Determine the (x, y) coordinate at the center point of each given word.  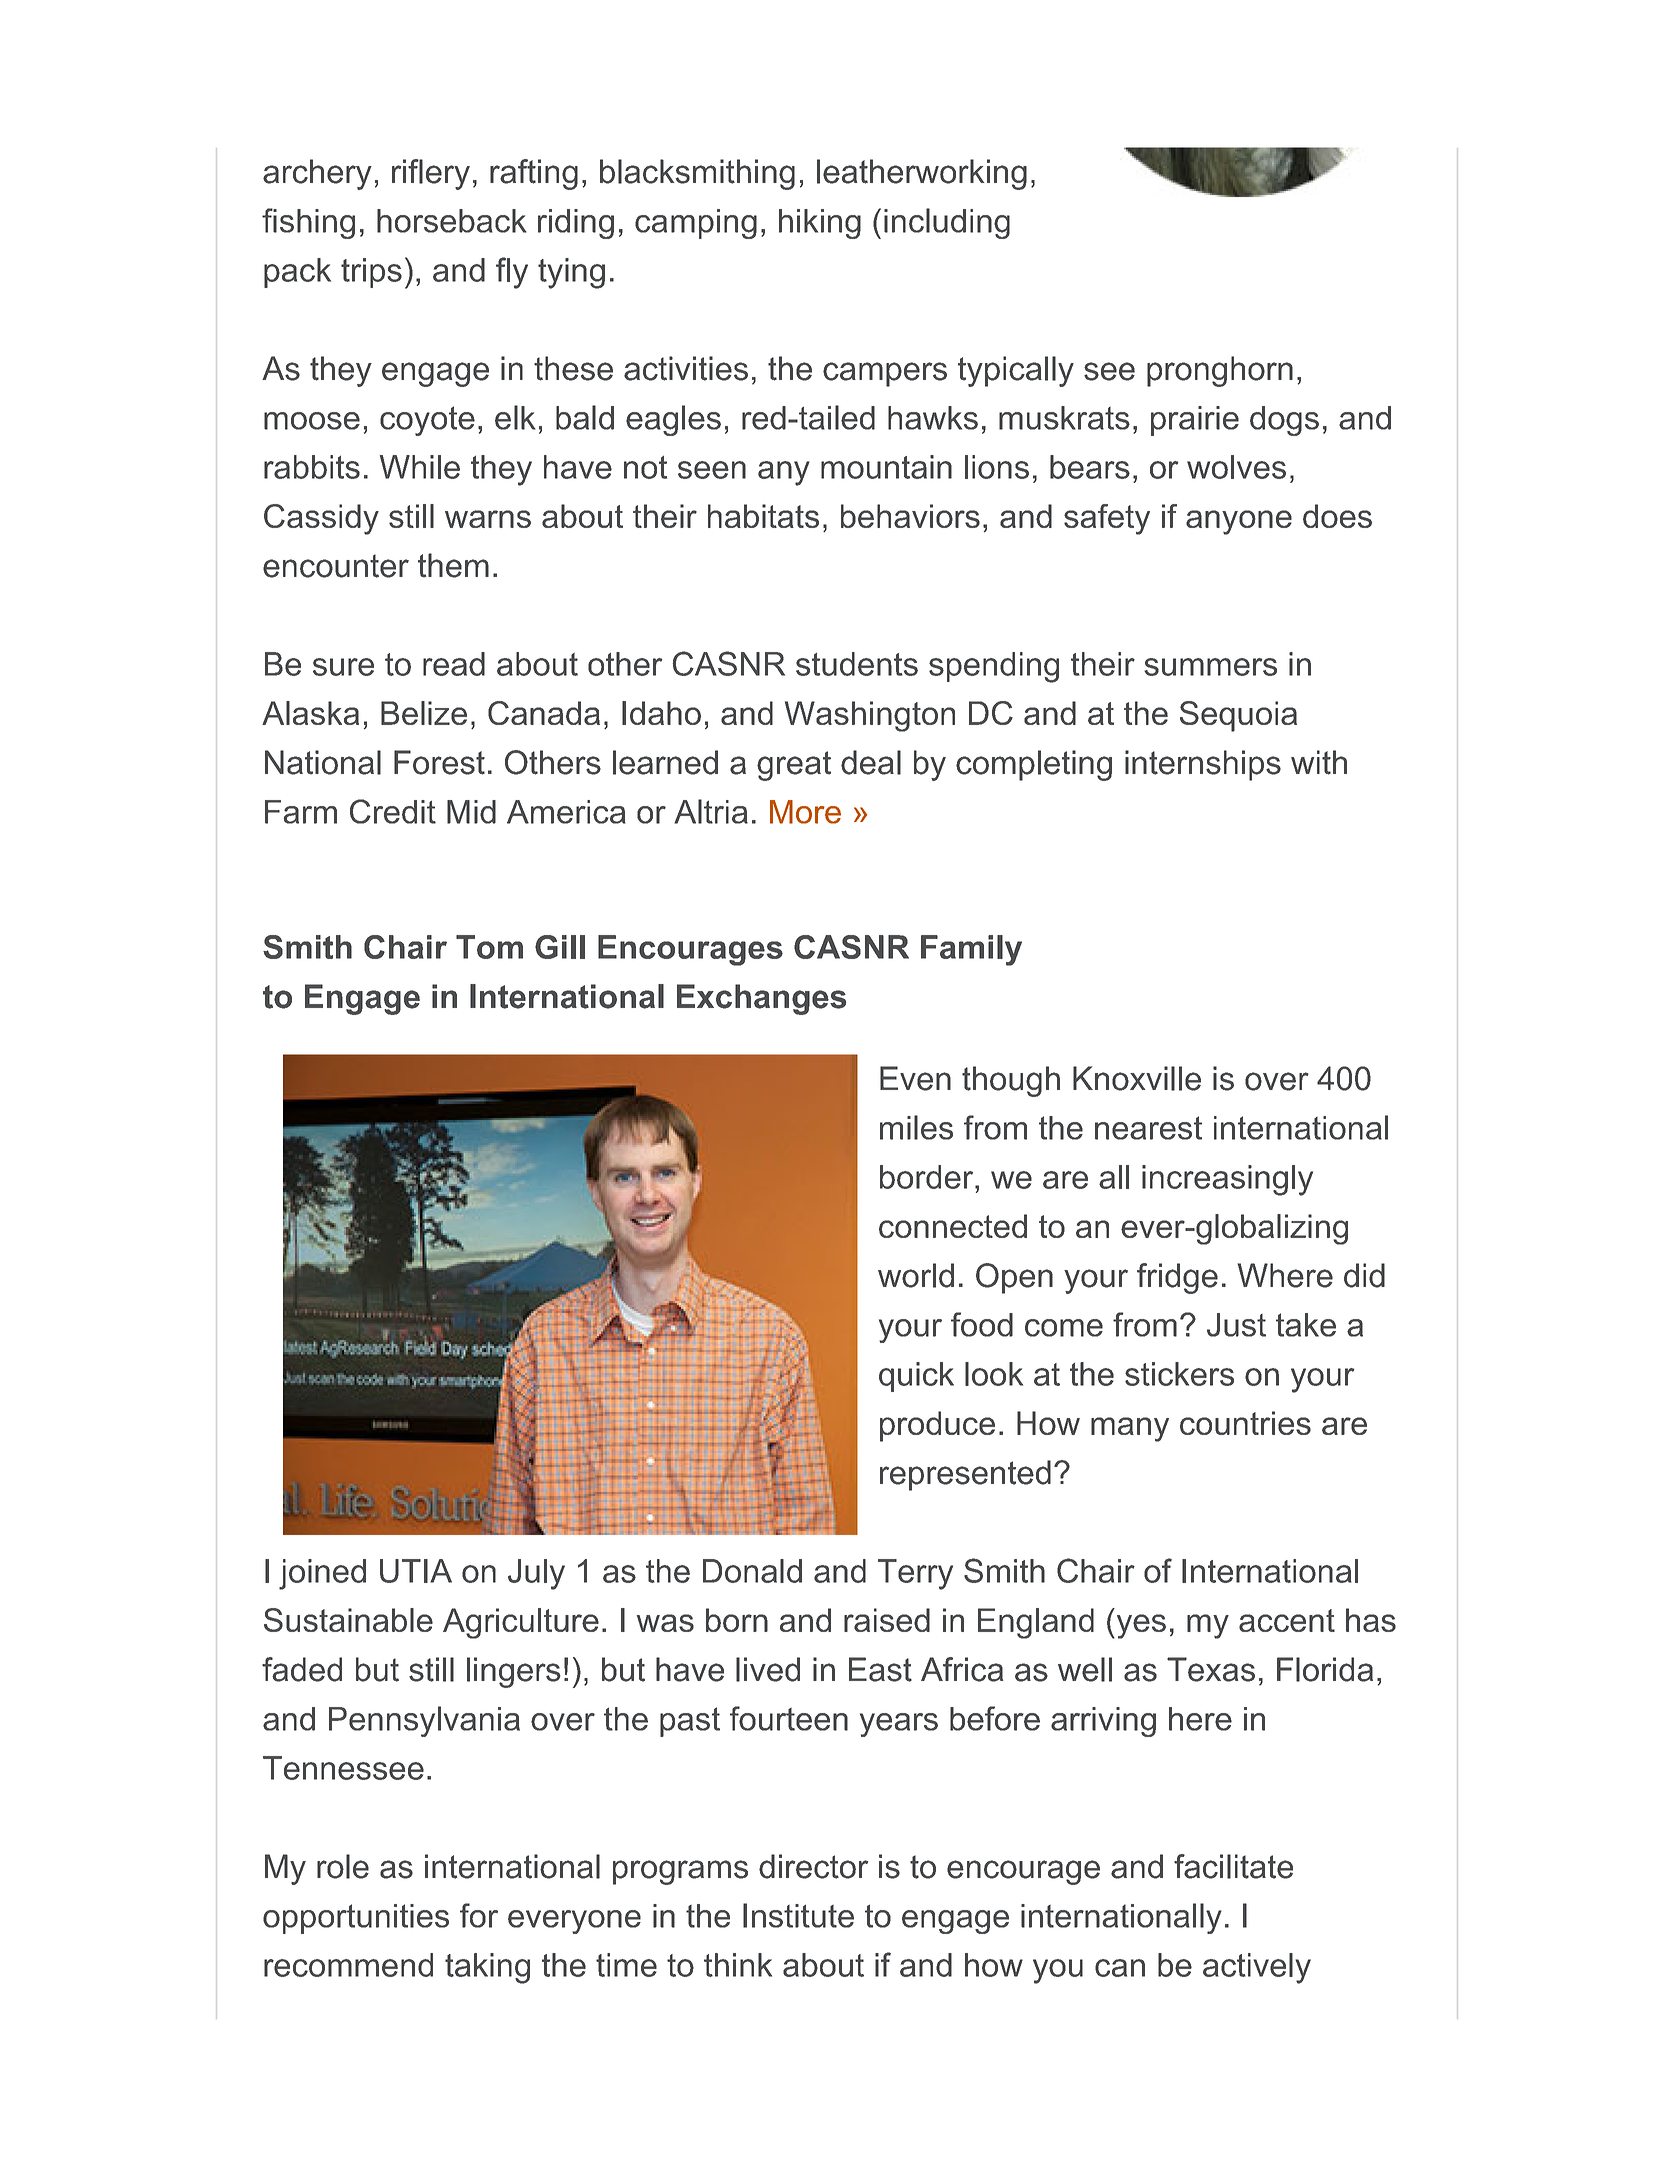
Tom (489, 947)
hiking (820, 224)
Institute (798, 1915)
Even (915, 1078)
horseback (452, 221)
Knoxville (1137, 1078)
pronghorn (1220, 371)
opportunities (356, 1919)
